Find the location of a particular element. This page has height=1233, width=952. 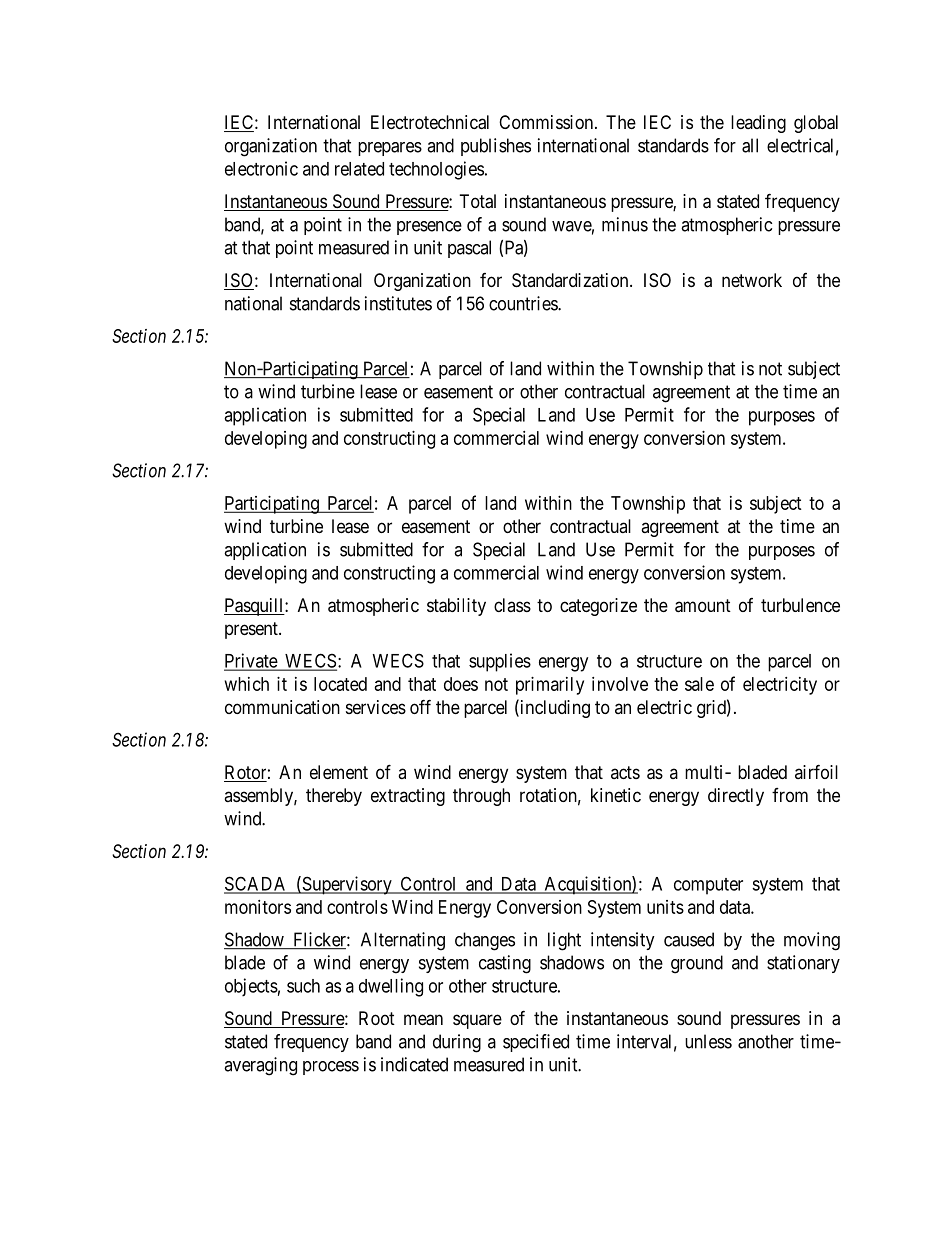

specified is located at coordinates (536, 1043).
